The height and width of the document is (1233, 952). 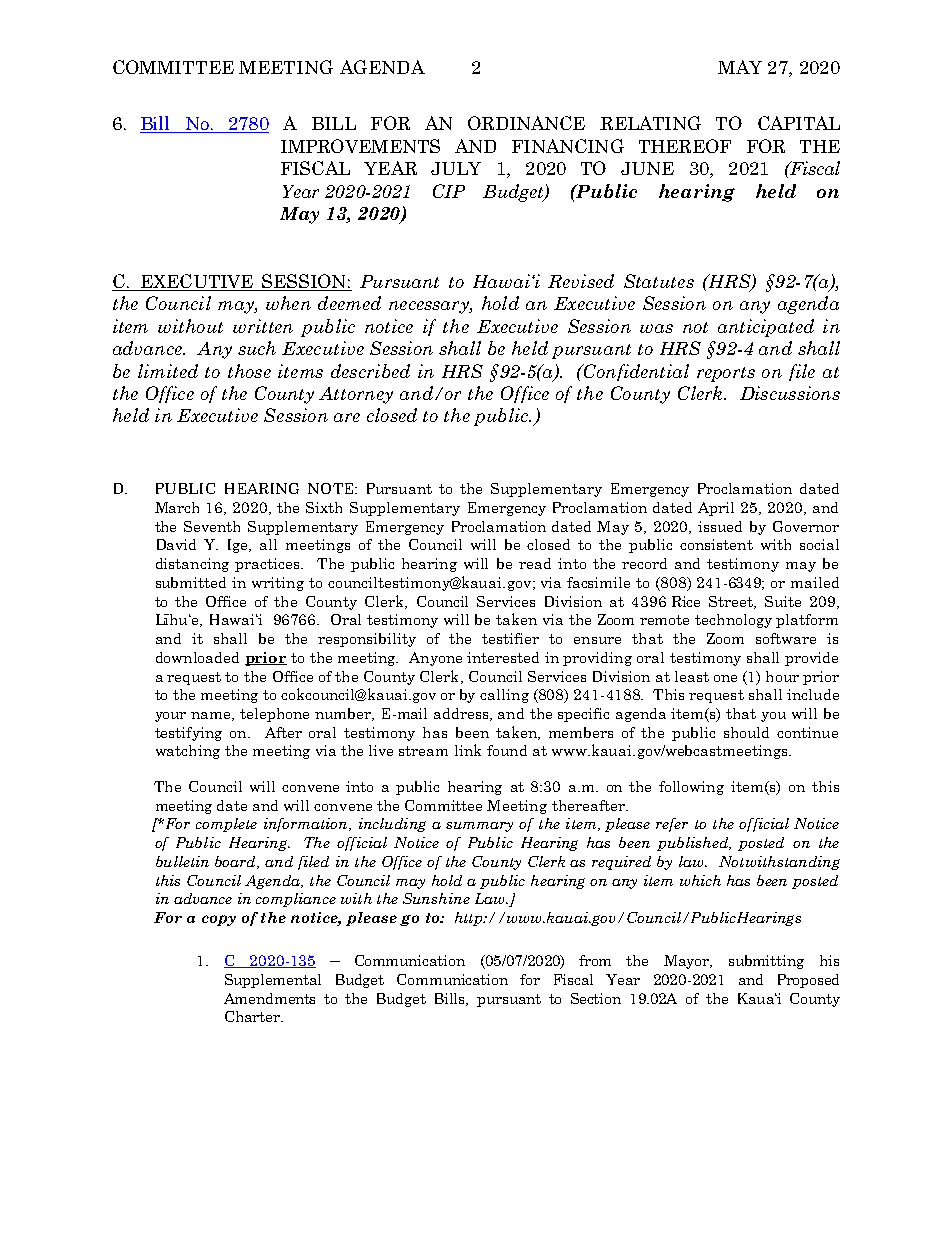 I want to click on Section, so click(x=596, y=998).
